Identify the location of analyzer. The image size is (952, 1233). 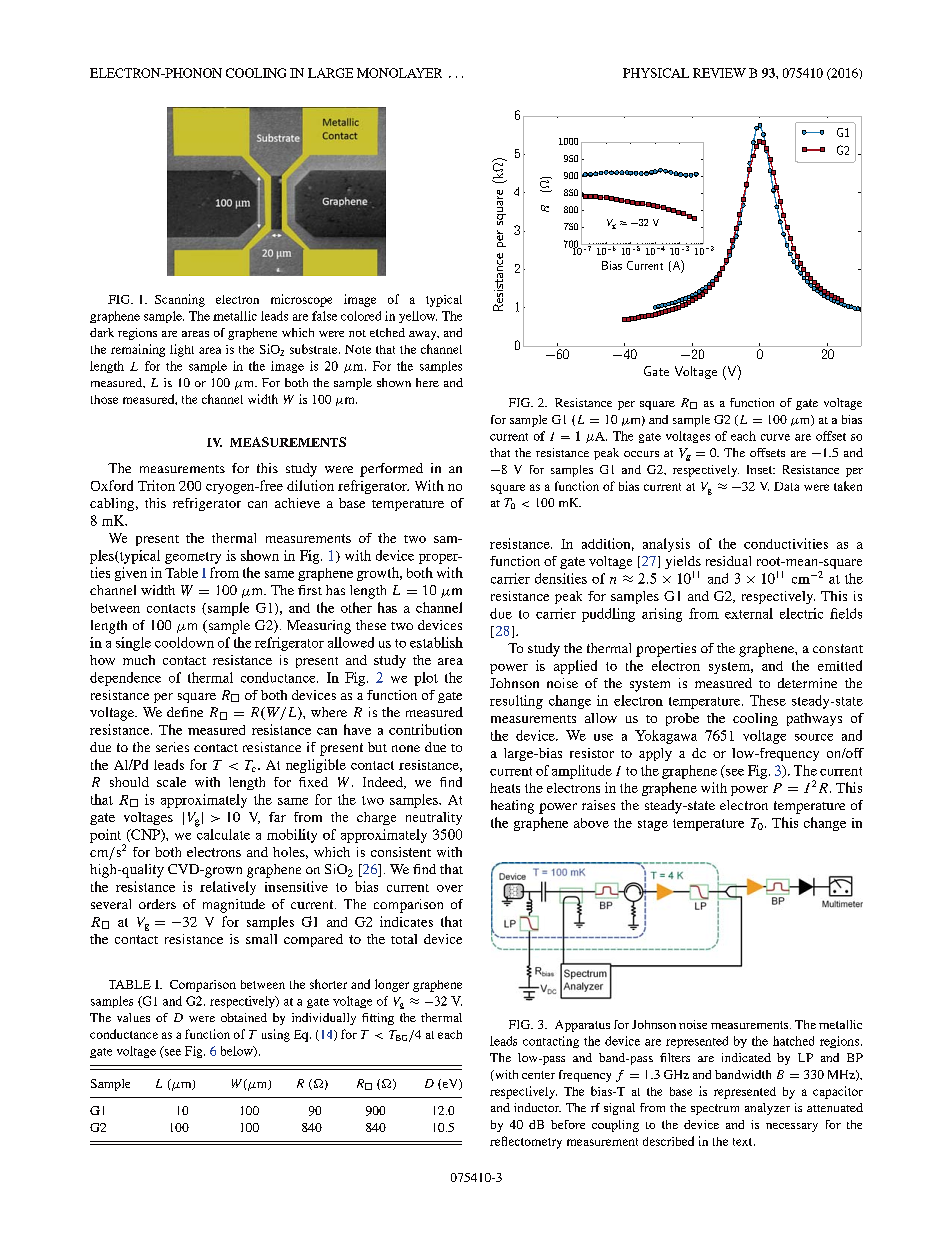
(767, 1109).
